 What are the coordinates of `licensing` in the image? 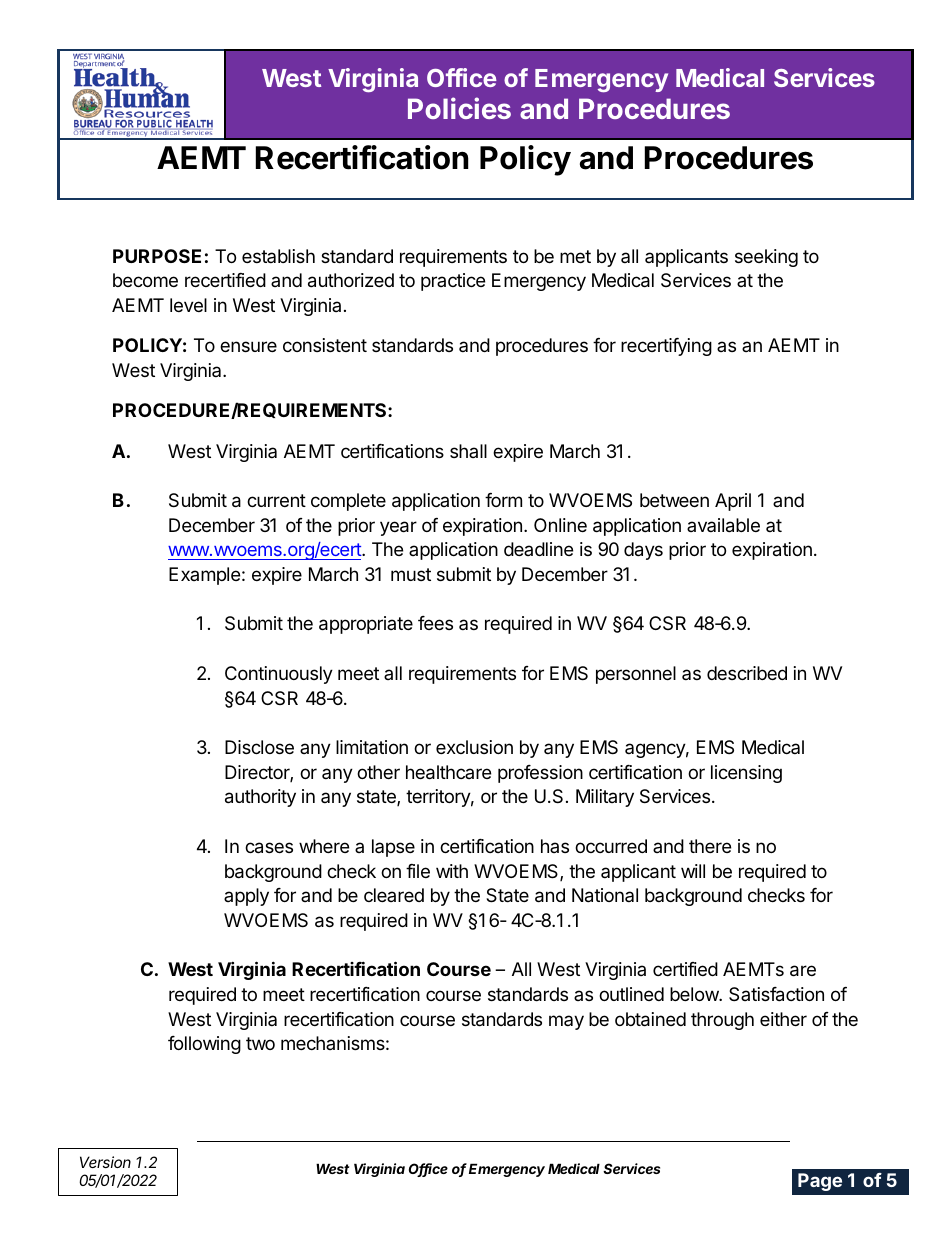 It's located at (746, 774).
